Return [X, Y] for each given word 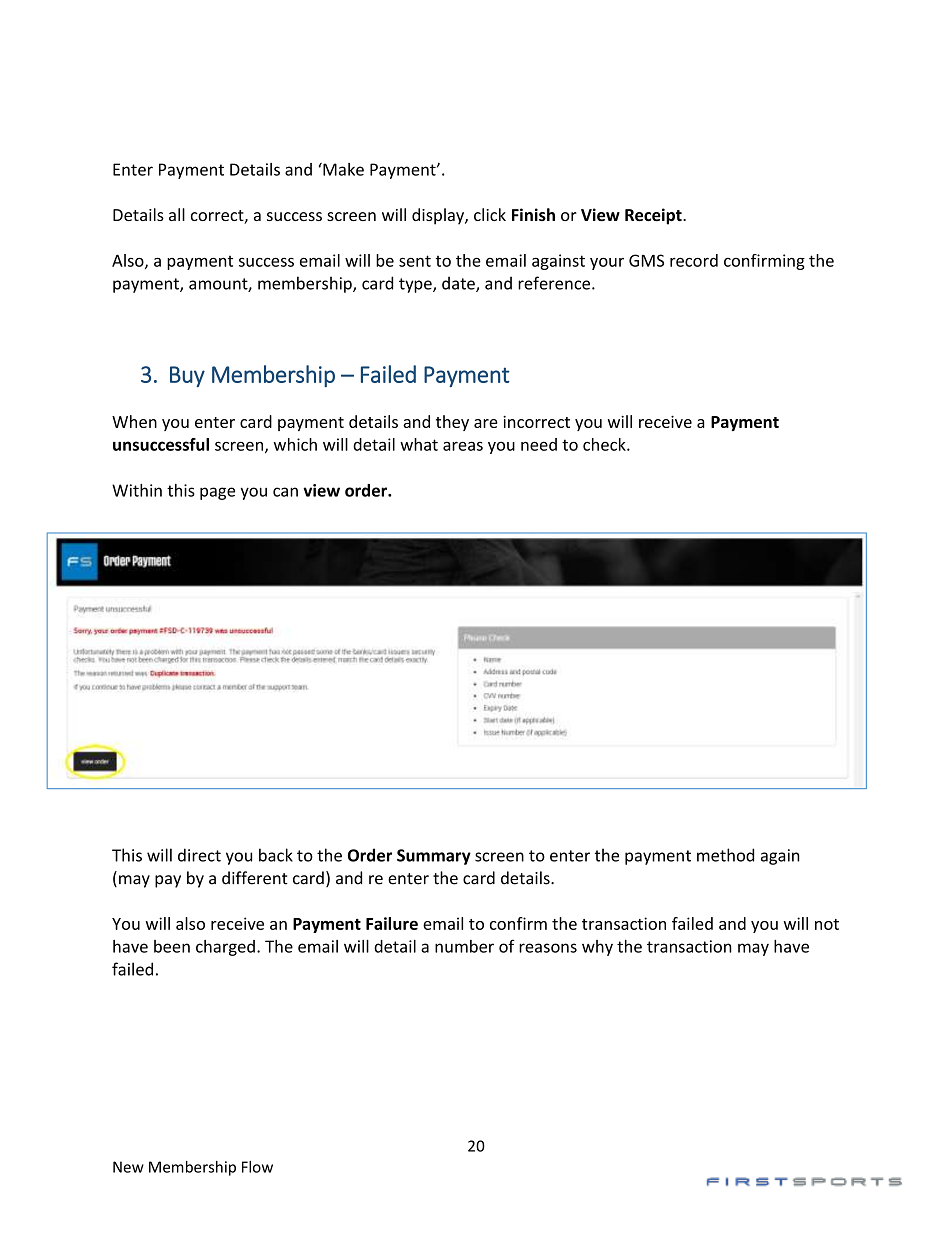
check [605, 444]
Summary [434, 857]
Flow [257, 1167]
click [490, 214]
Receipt [654, 216]
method [725, 855]
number [464, 946]
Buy [187, 376]
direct [199, 855]
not [827, 924]
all [177, 214]
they [452, 423]
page [217, 493]
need [539, 444]
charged [225, 948]
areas [463, 446]
